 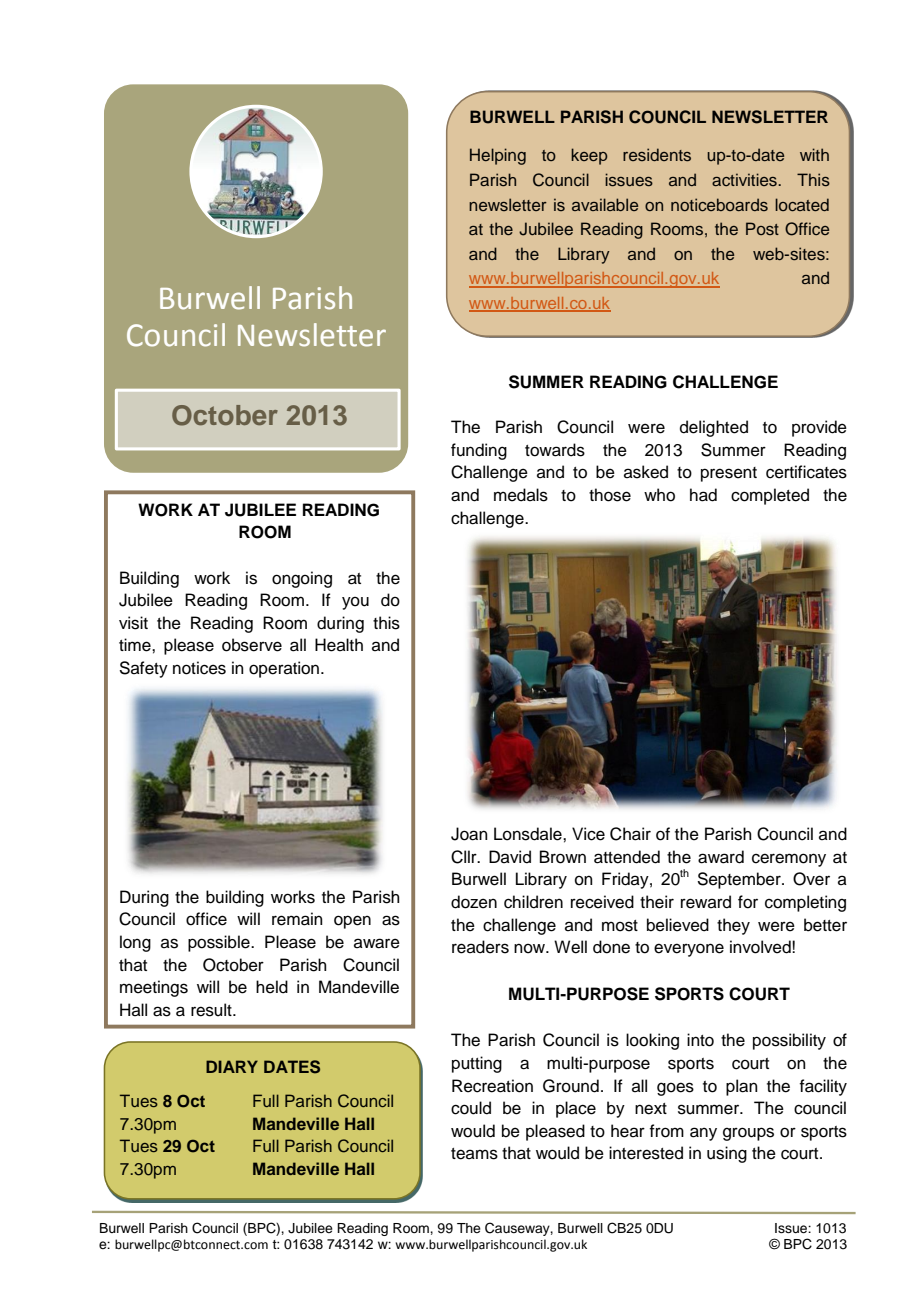 I want to click on Helping, so click(x=498, y=156).
